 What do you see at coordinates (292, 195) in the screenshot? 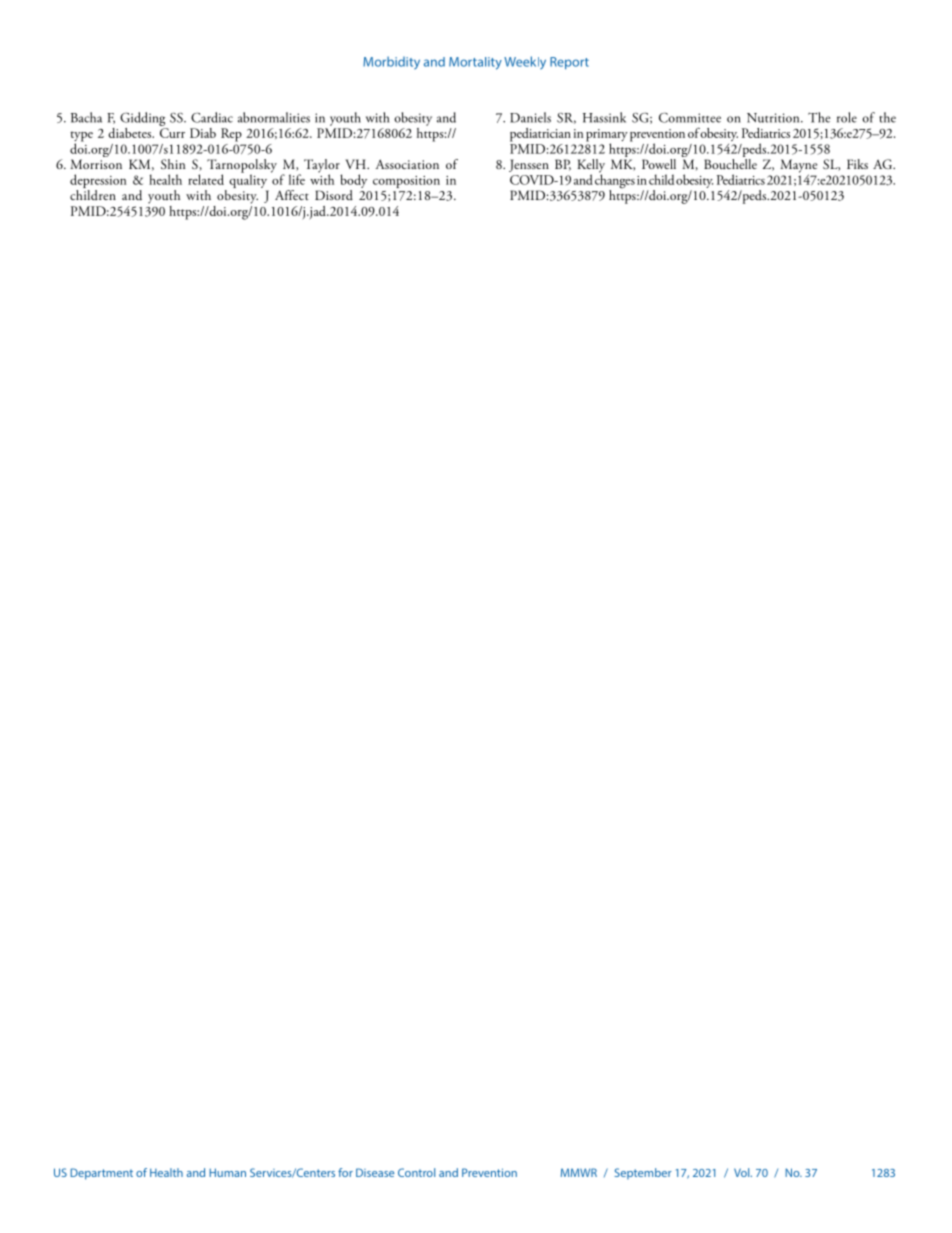
I see `Affect` at bounding box center [292, 195].
